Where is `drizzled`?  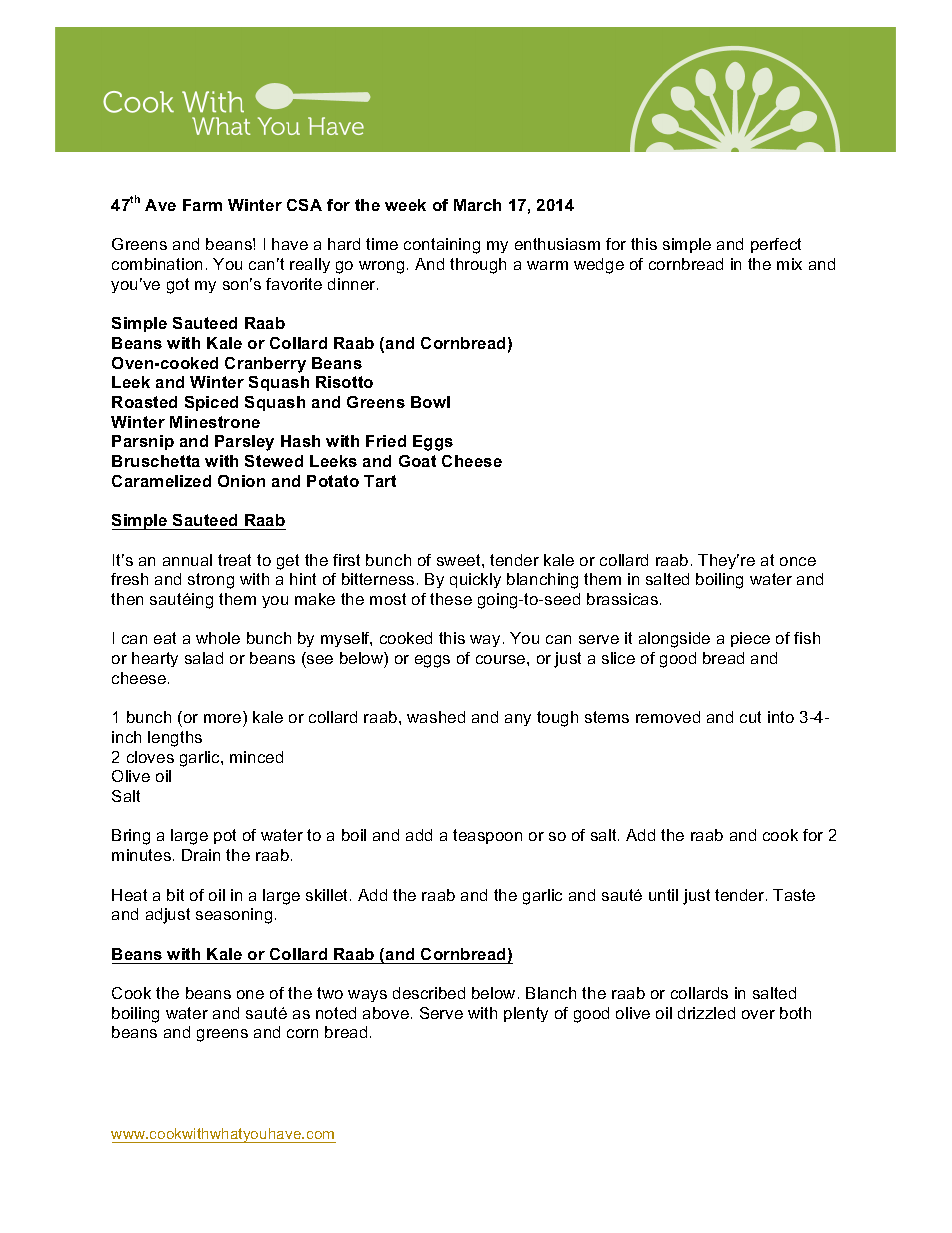
drizzled is located at coordinates (706, 1013).
